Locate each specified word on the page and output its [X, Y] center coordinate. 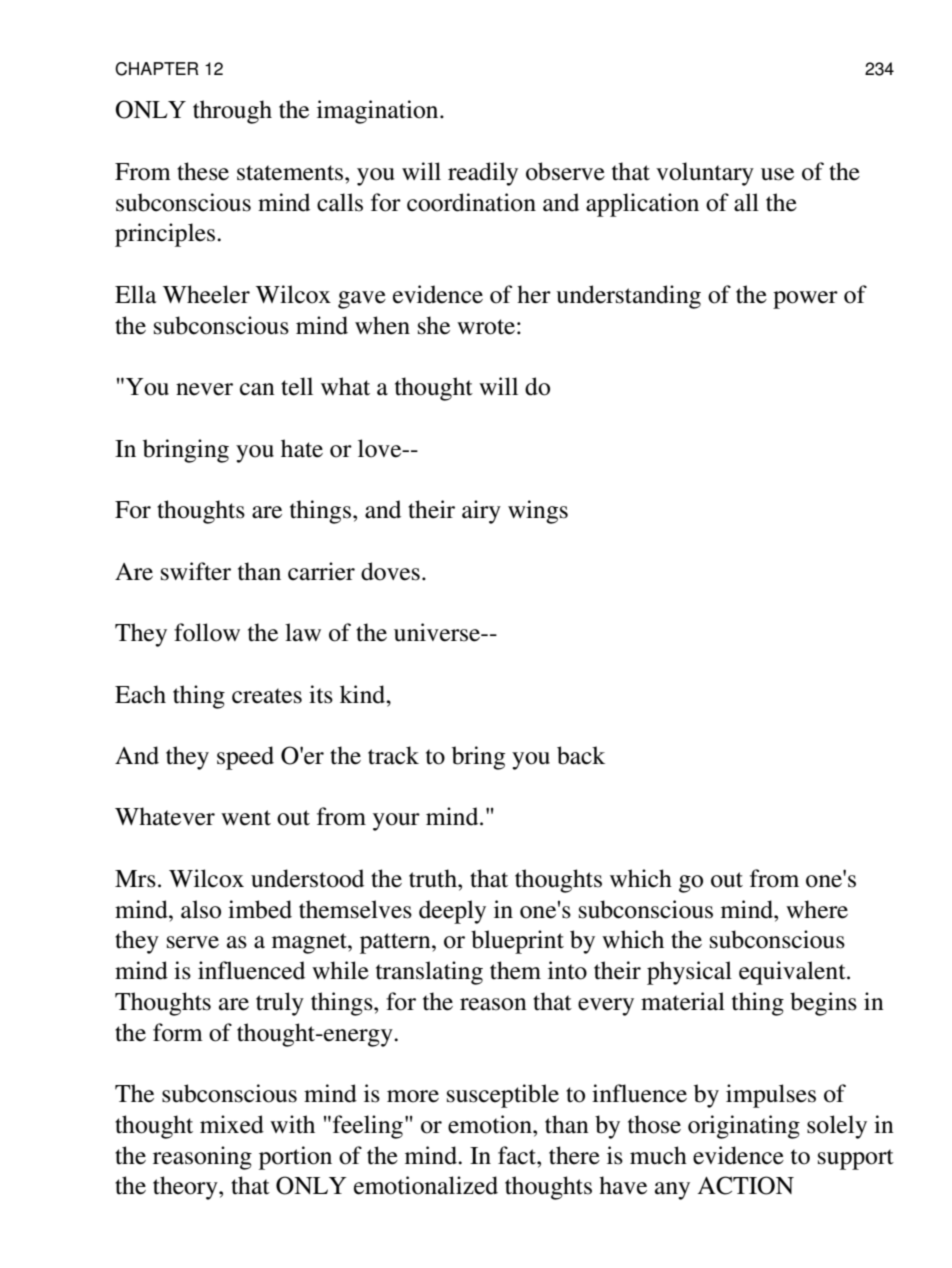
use [777, 174]
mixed [232, 1124]
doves [390, 571]
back [581, 755]
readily [483, 174]
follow [207, 632]
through [232, 112]
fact [518, 1155]
